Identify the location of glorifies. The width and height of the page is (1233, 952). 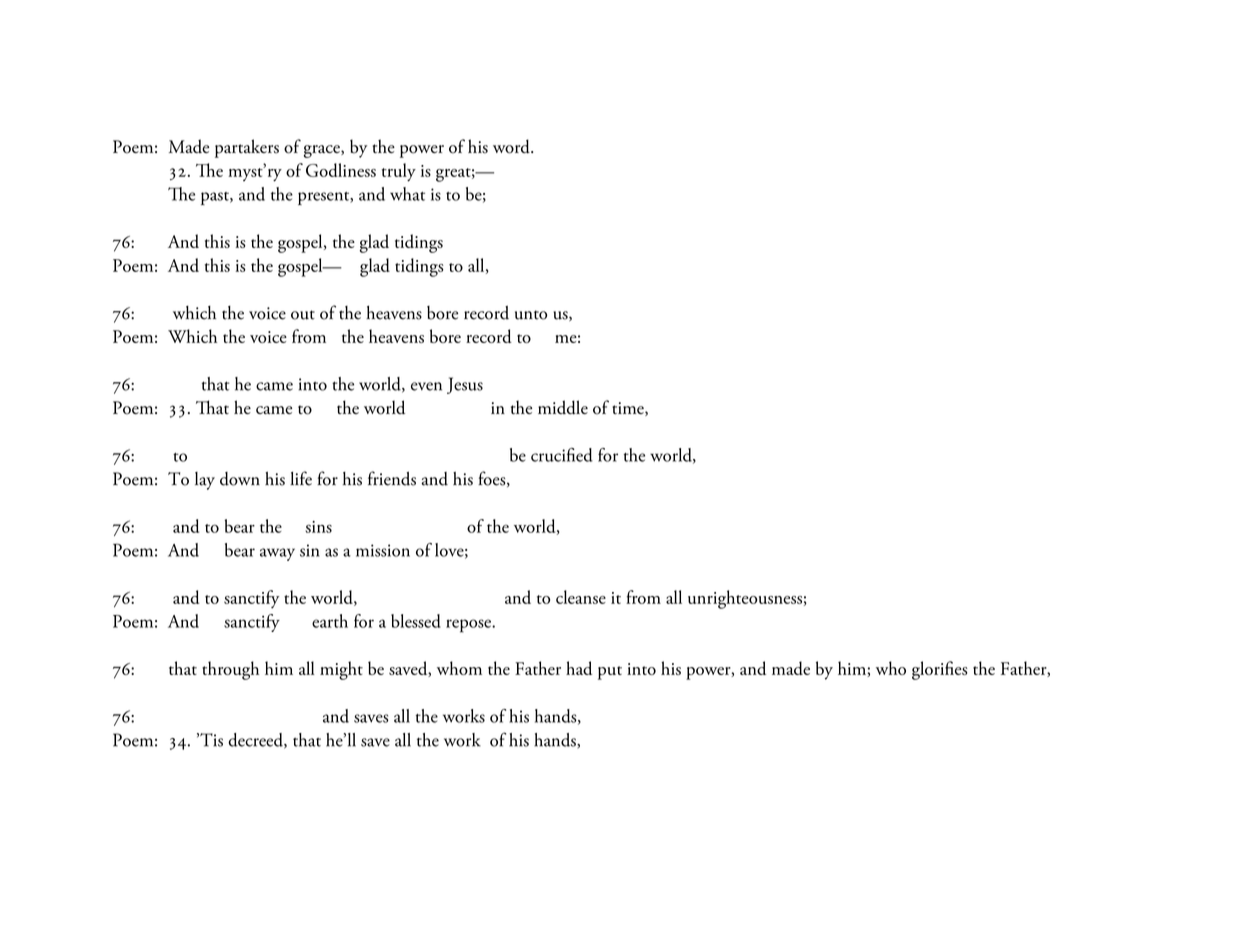
(939, 670).
